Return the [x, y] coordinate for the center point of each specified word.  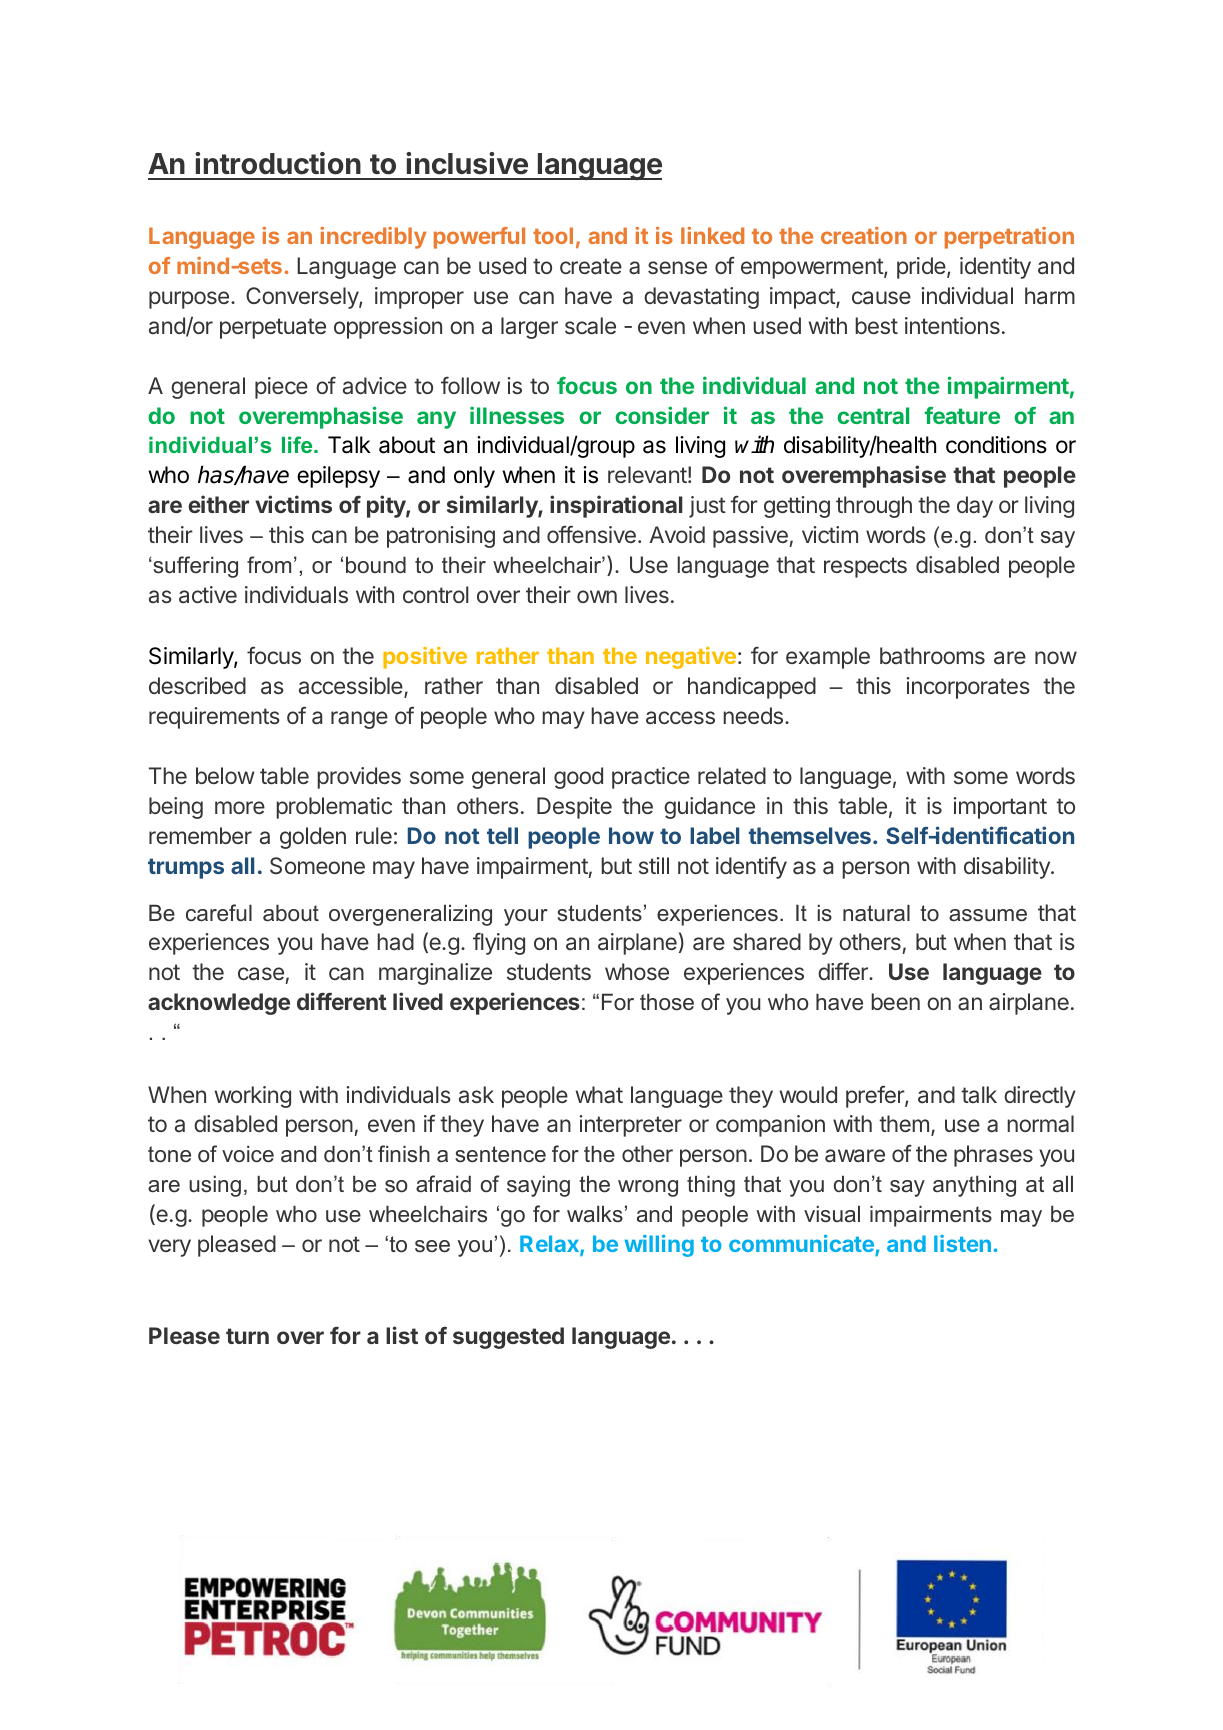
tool [553, 235]
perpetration [1009, 238]
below [225, 775]
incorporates [968, 688]
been [895, 1001]
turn [247, 1336]
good [578, 778]
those [667, 1002]
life [298, 444]
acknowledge [219, 1004]
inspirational [616, 506]
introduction [278, 163]
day [975, 507]
